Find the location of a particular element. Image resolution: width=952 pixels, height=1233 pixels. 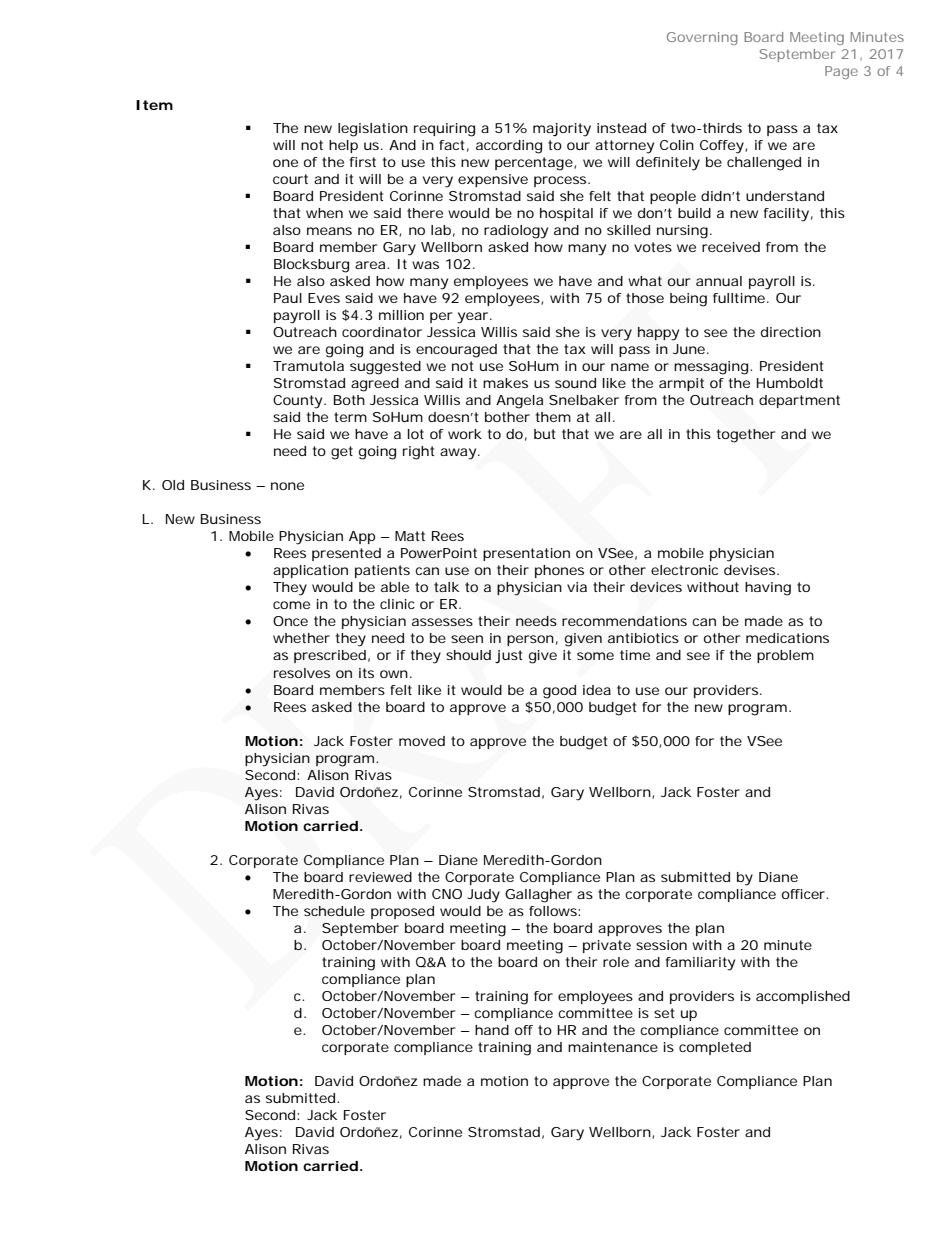

Eves is located at coordinates (324, 298).
